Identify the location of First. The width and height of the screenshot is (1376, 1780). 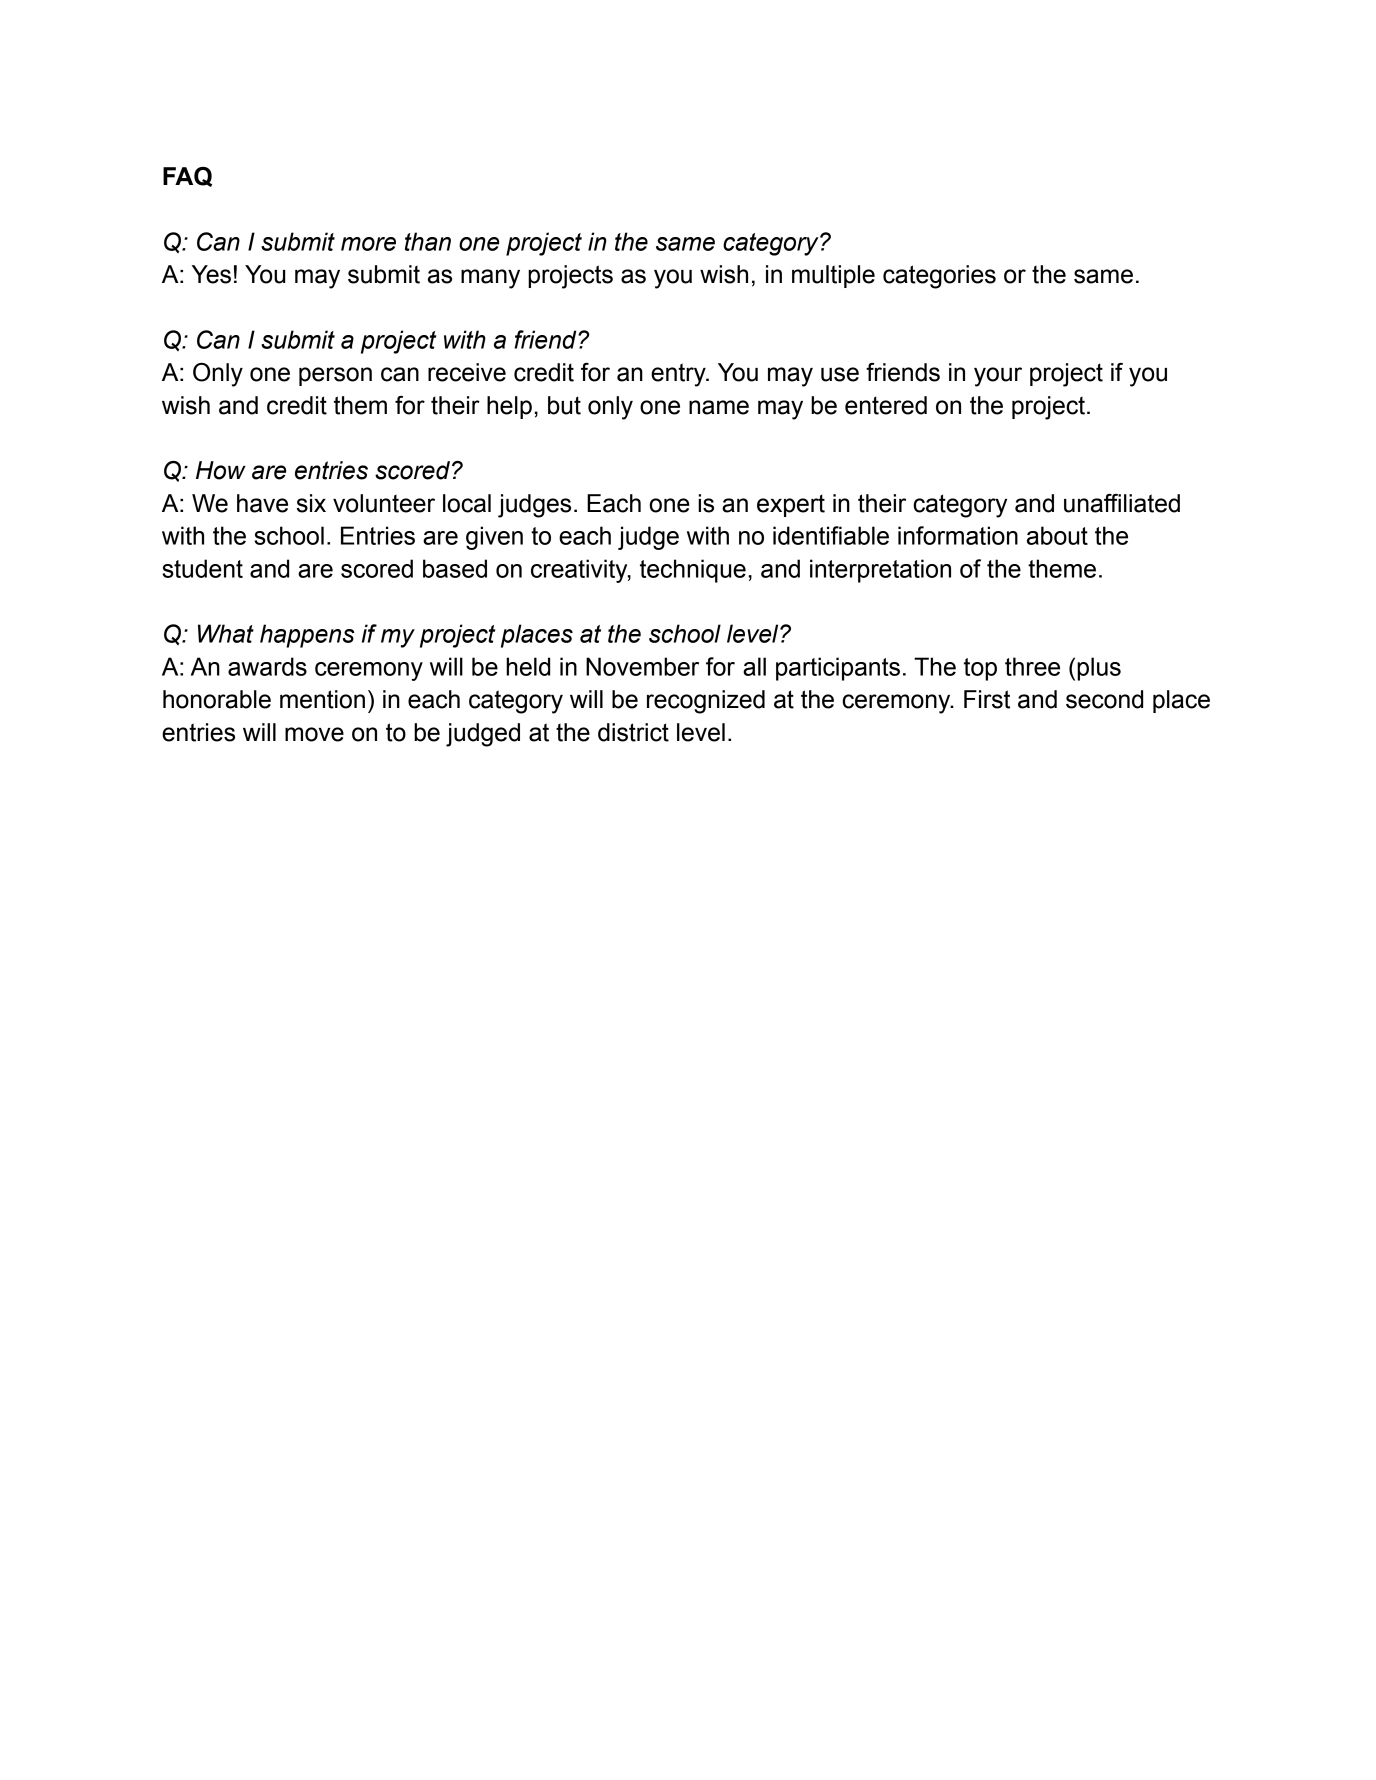
(987, 699).
